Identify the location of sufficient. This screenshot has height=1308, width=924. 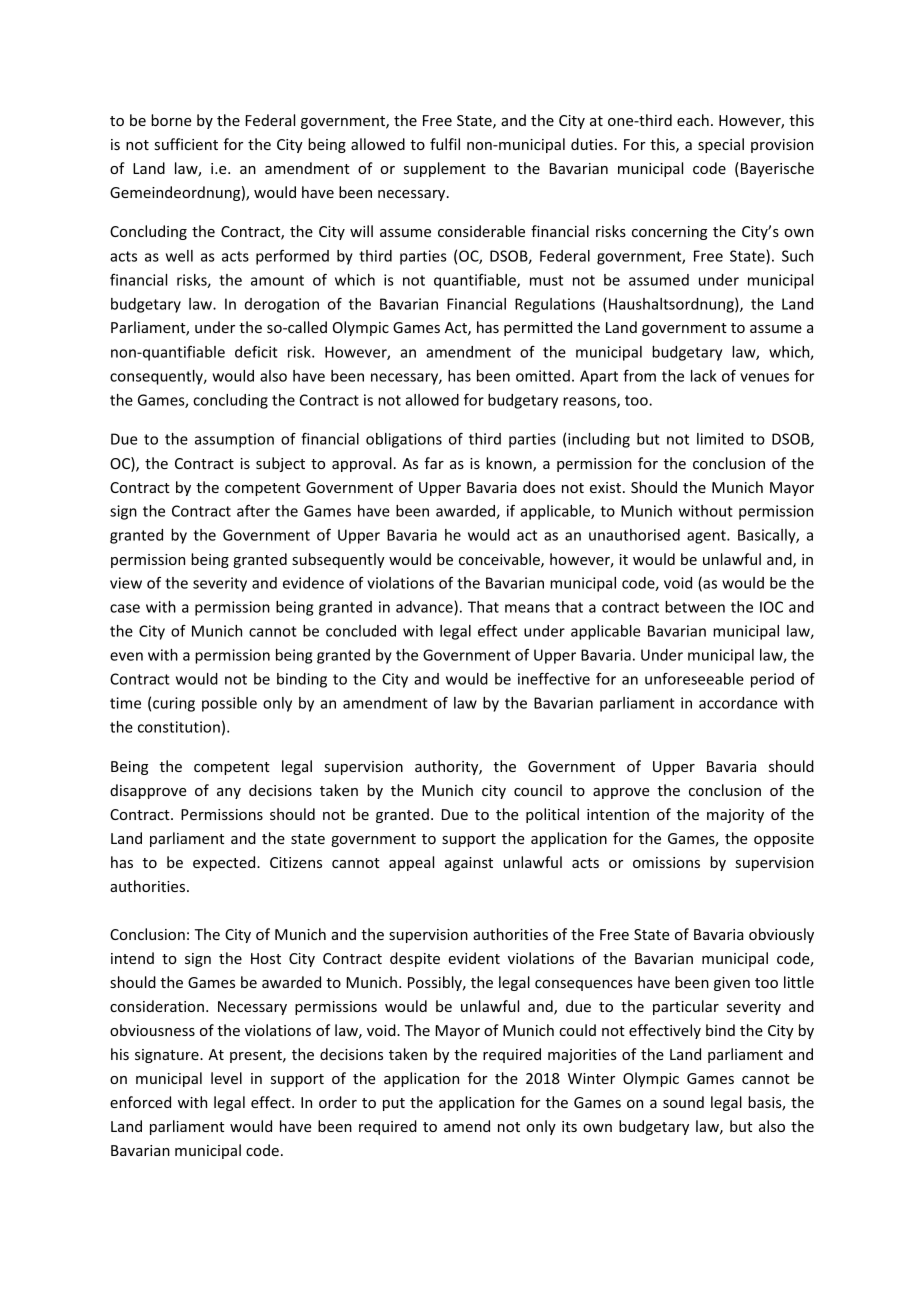
(186, 144).
